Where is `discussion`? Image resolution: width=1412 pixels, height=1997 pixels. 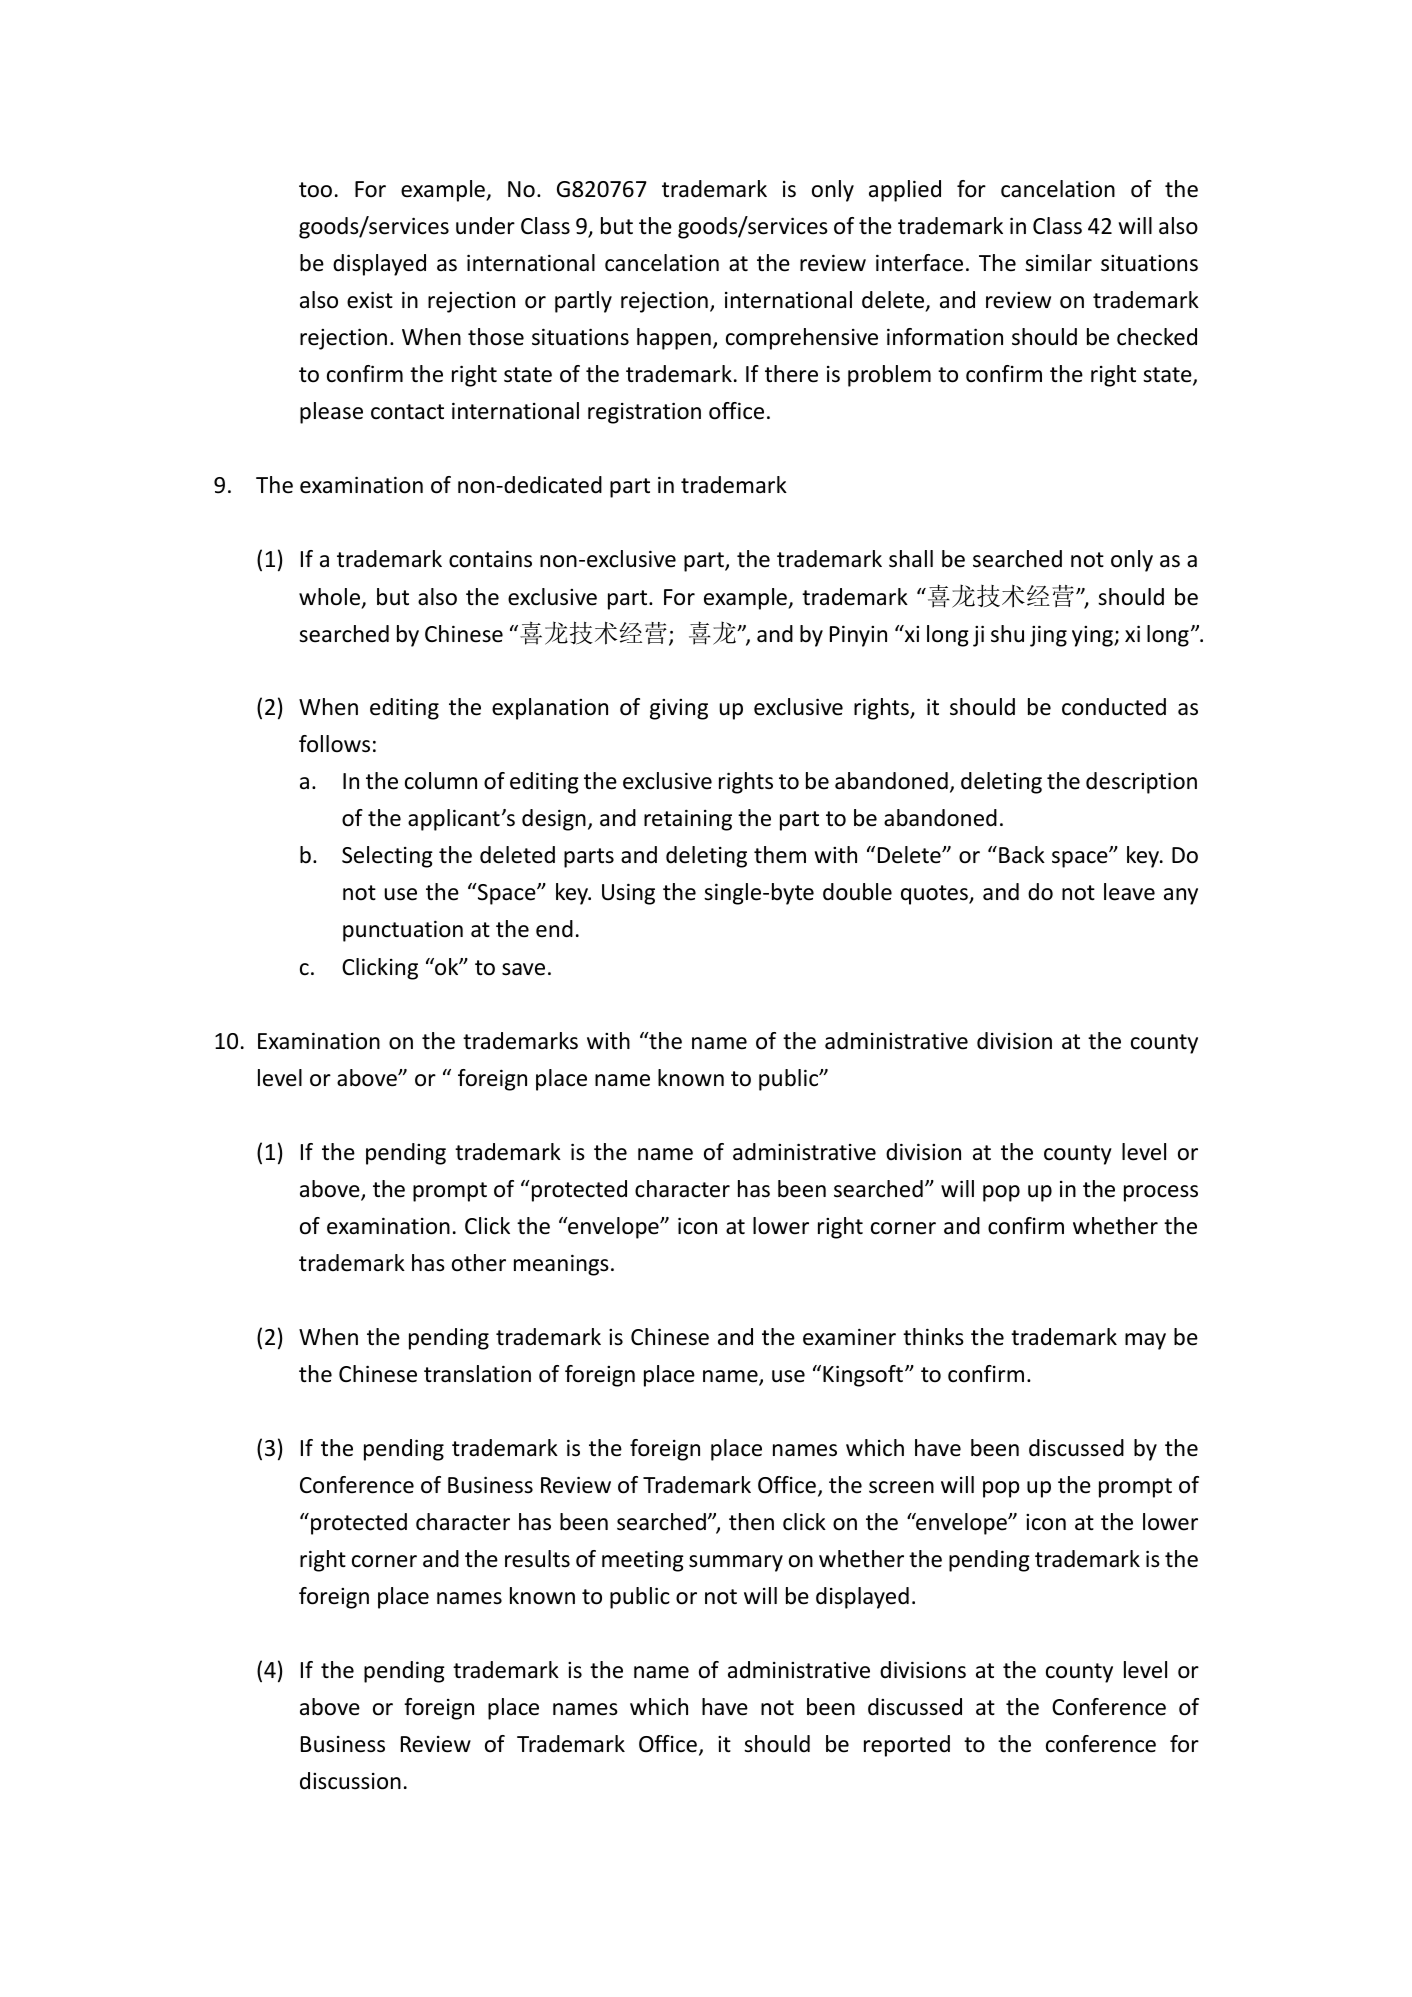
discussion is located at coordinates (350, 1781).
